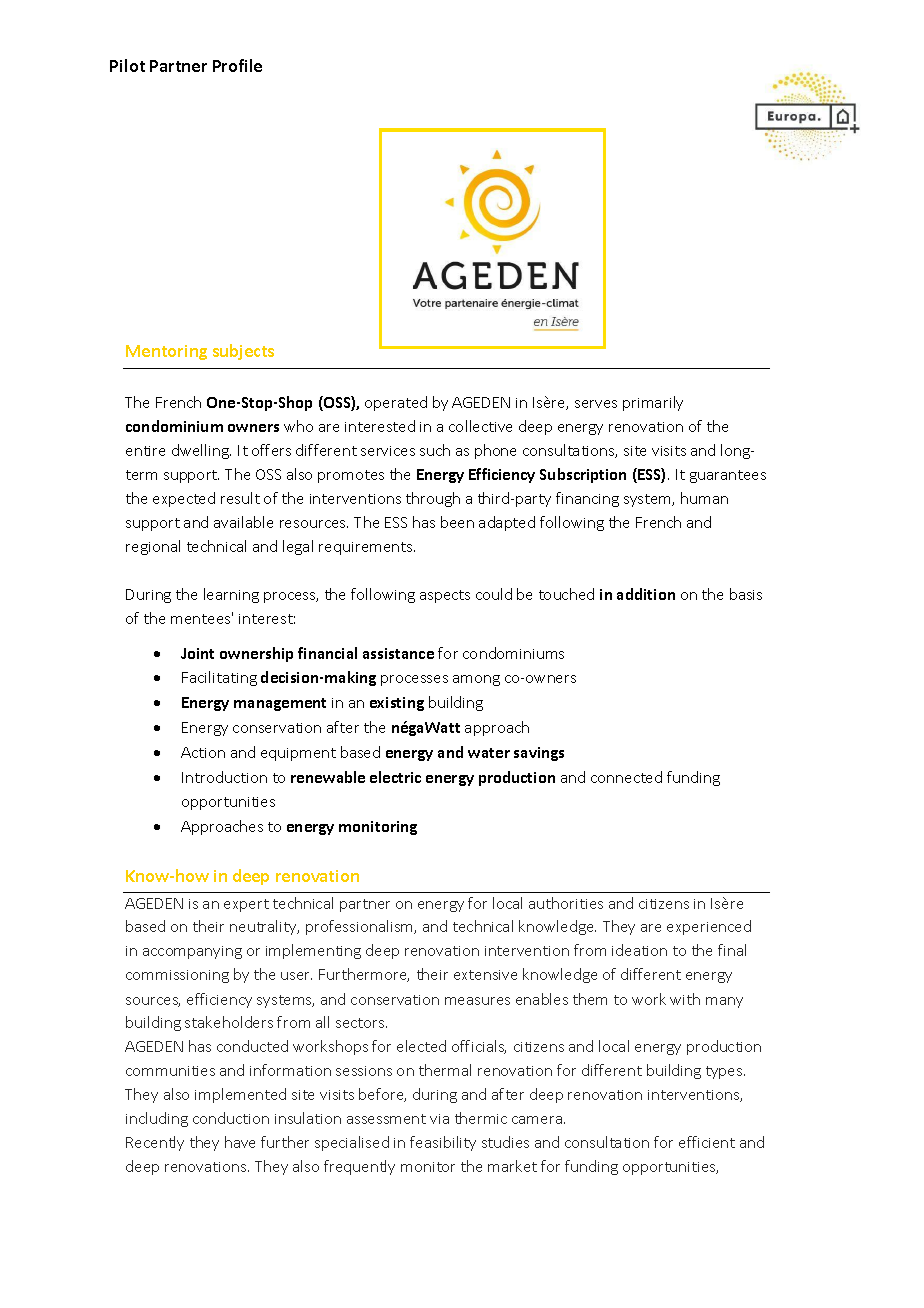 The width and height of the screenshot is (924, 1308). I want to click on Profile, so click(237, 65).
